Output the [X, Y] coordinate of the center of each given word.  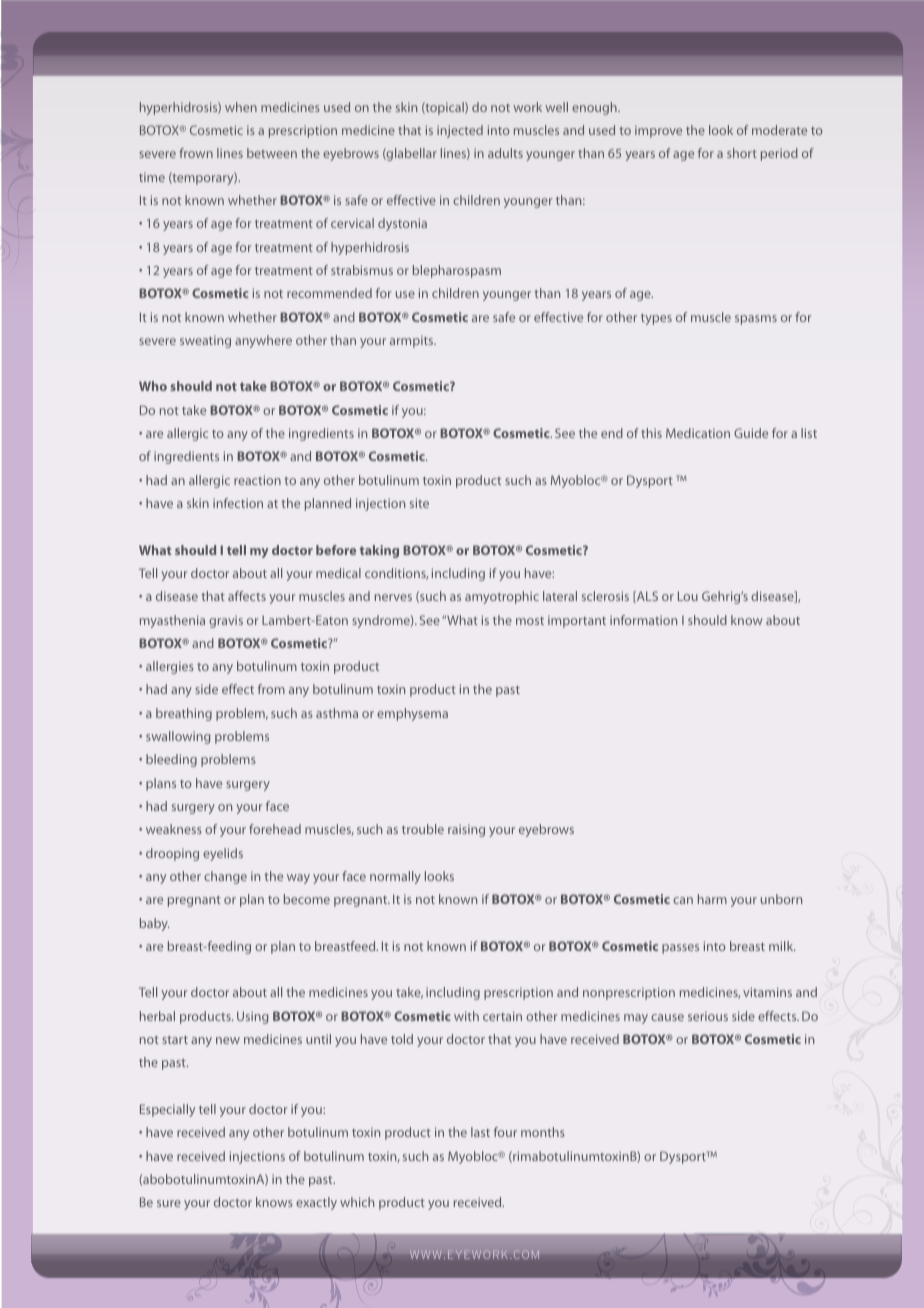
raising [466, 830]
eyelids [223, 854]
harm [712, 899]
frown [196, 153]
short [742, 153]
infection [238, 503]
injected [460, 131]
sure [169, 1203]
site [419, 503]
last [480, 1132]
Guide [751, 433]
